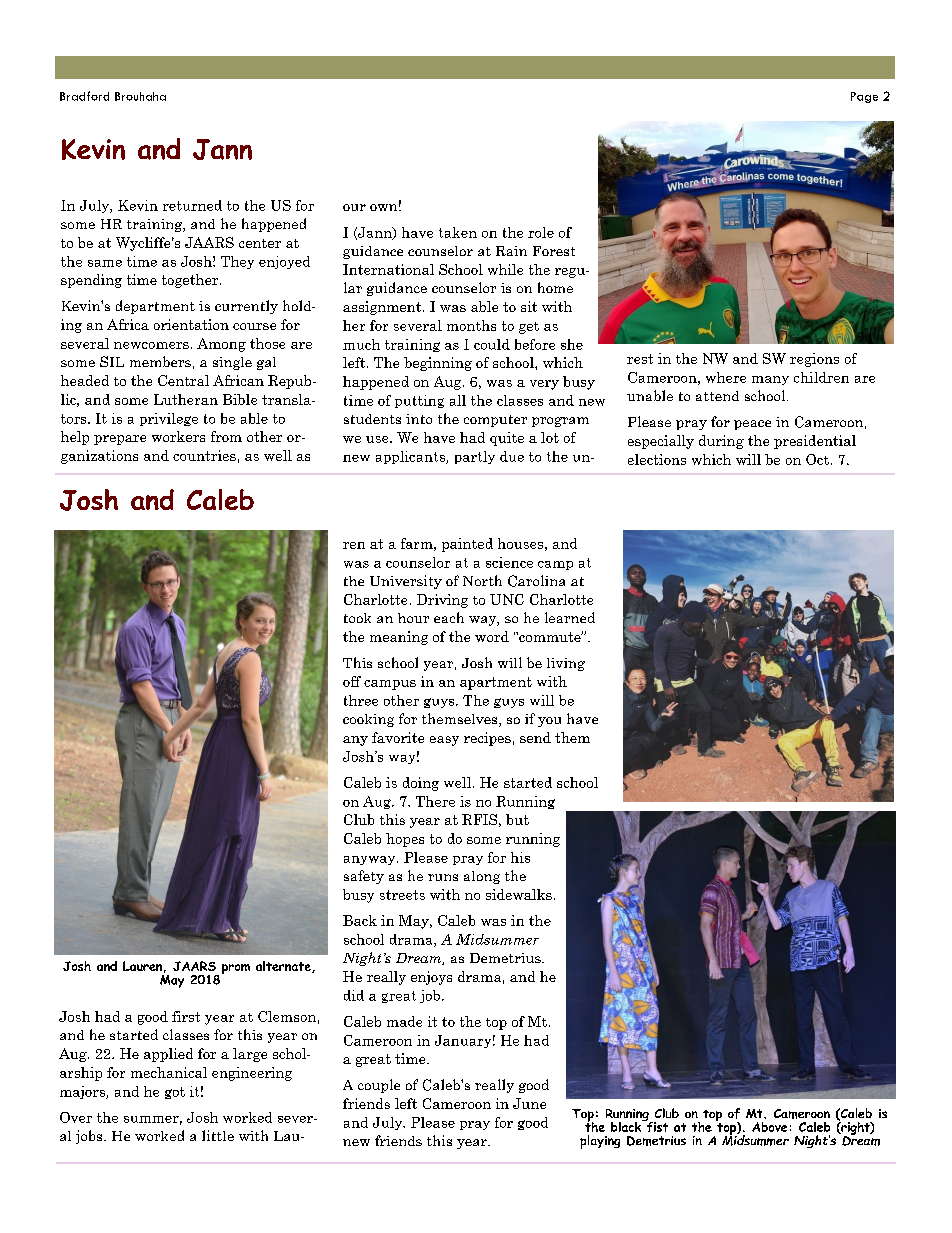  I want to click on taken, so click(458, 232).
